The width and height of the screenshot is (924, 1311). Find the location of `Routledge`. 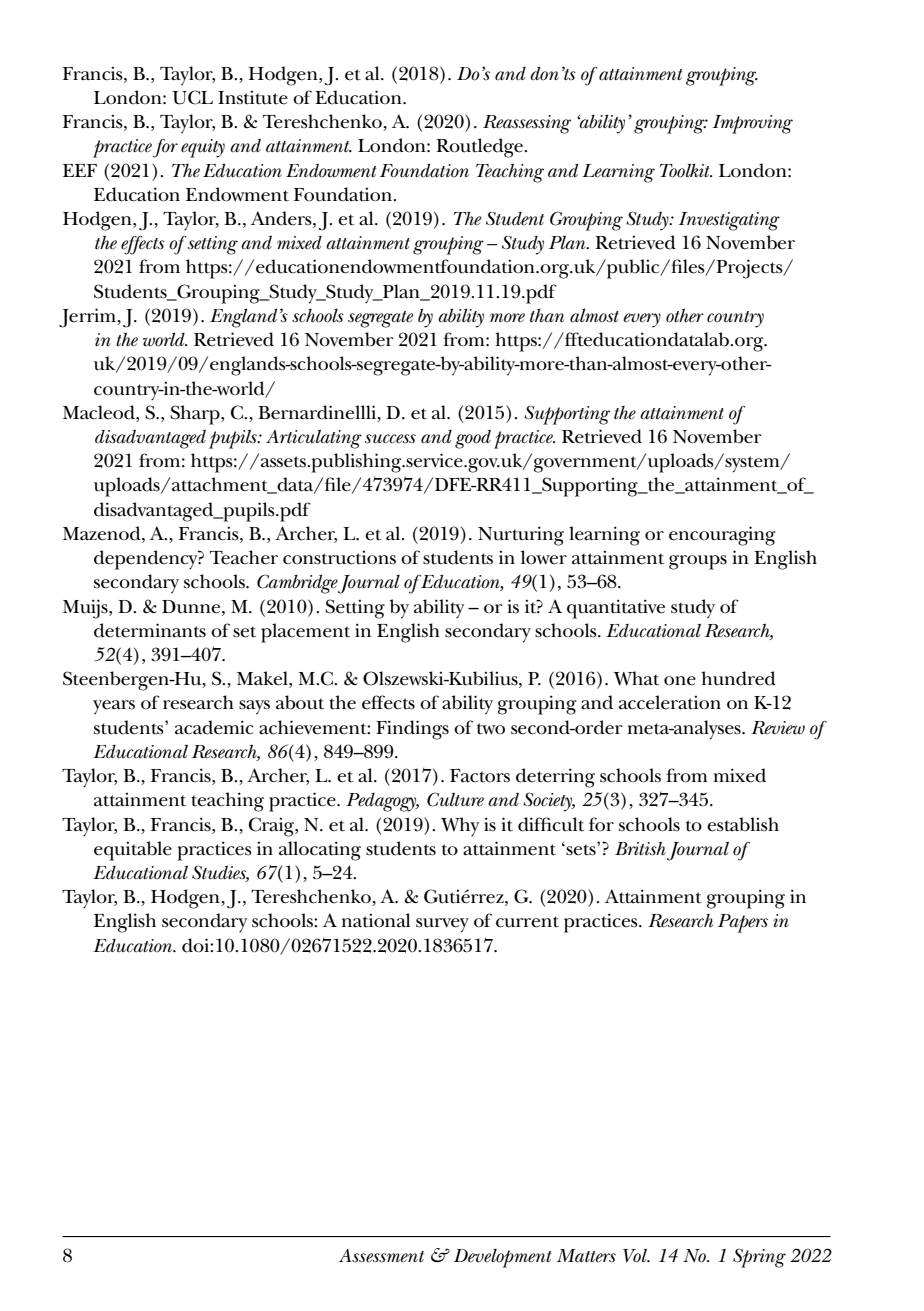

Routledge is located at coordinates (480, 148).
